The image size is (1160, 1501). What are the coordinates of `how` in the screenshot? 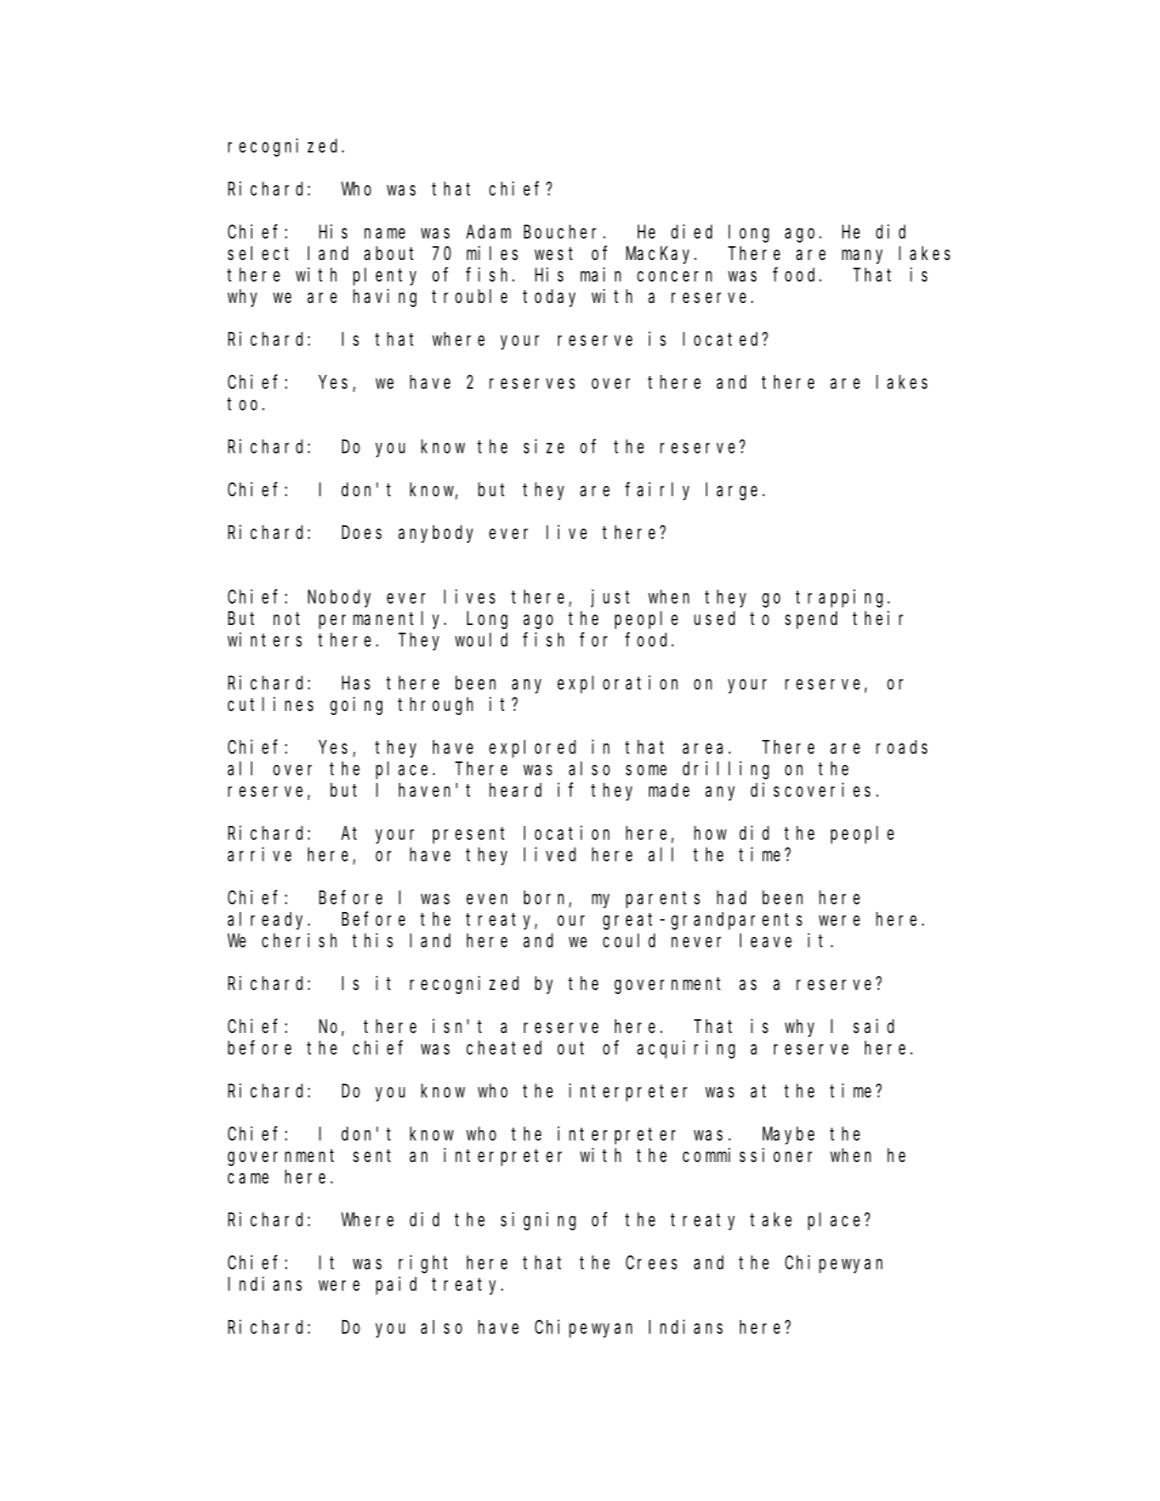 It's located at (710, 833).
